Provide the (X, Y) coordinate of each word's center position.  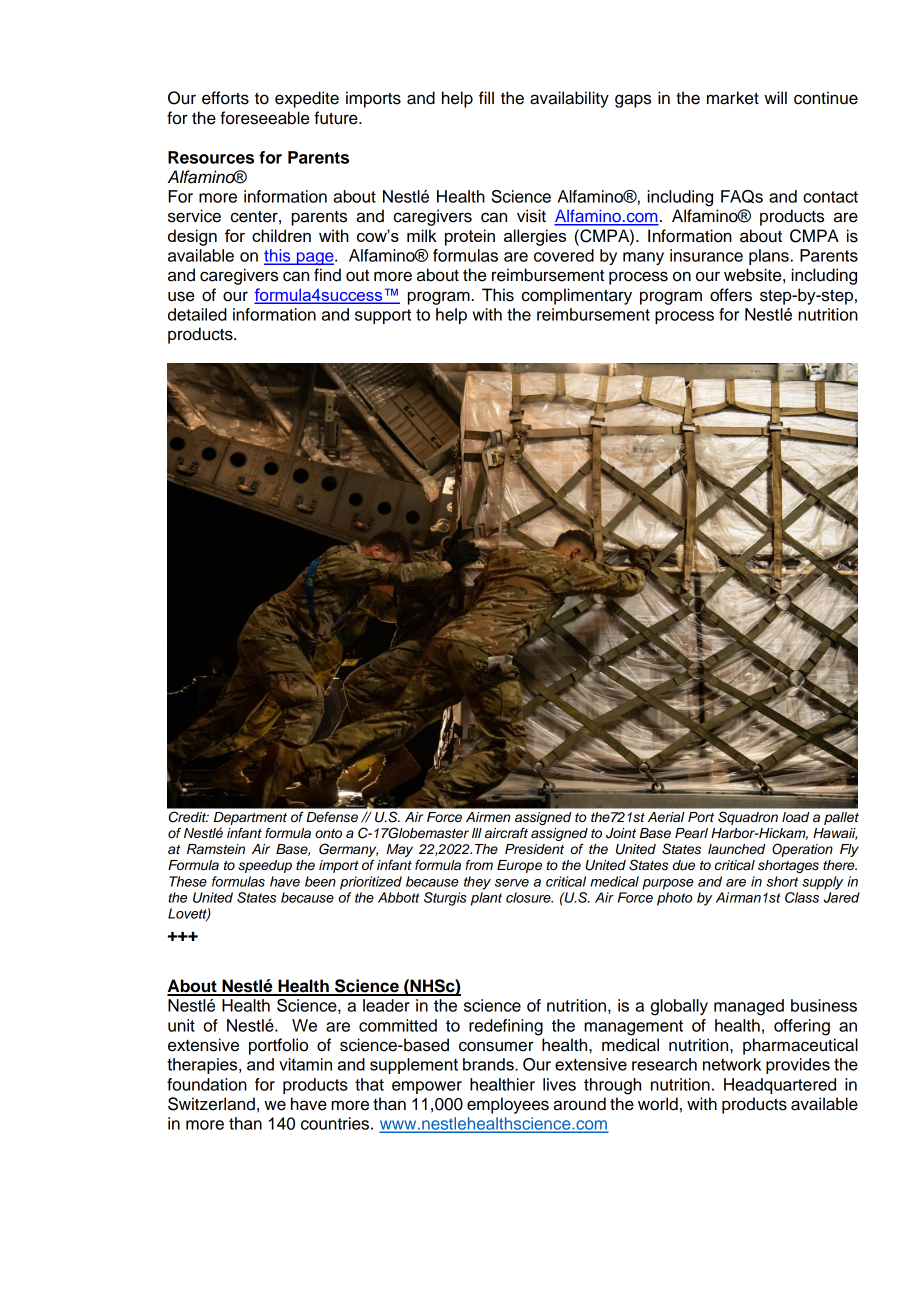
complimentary (577, 296)
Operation (802, 850)
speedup (265, 866)
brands (489, 1064)
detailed (197, 314)
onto (328, 833)
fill (486, 97)
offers (731, 295)
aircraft (506, 833)
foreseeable (264, 118)
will (775, 97)
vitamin (305, 1064)
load (796, 817)
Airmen (488, 817)
